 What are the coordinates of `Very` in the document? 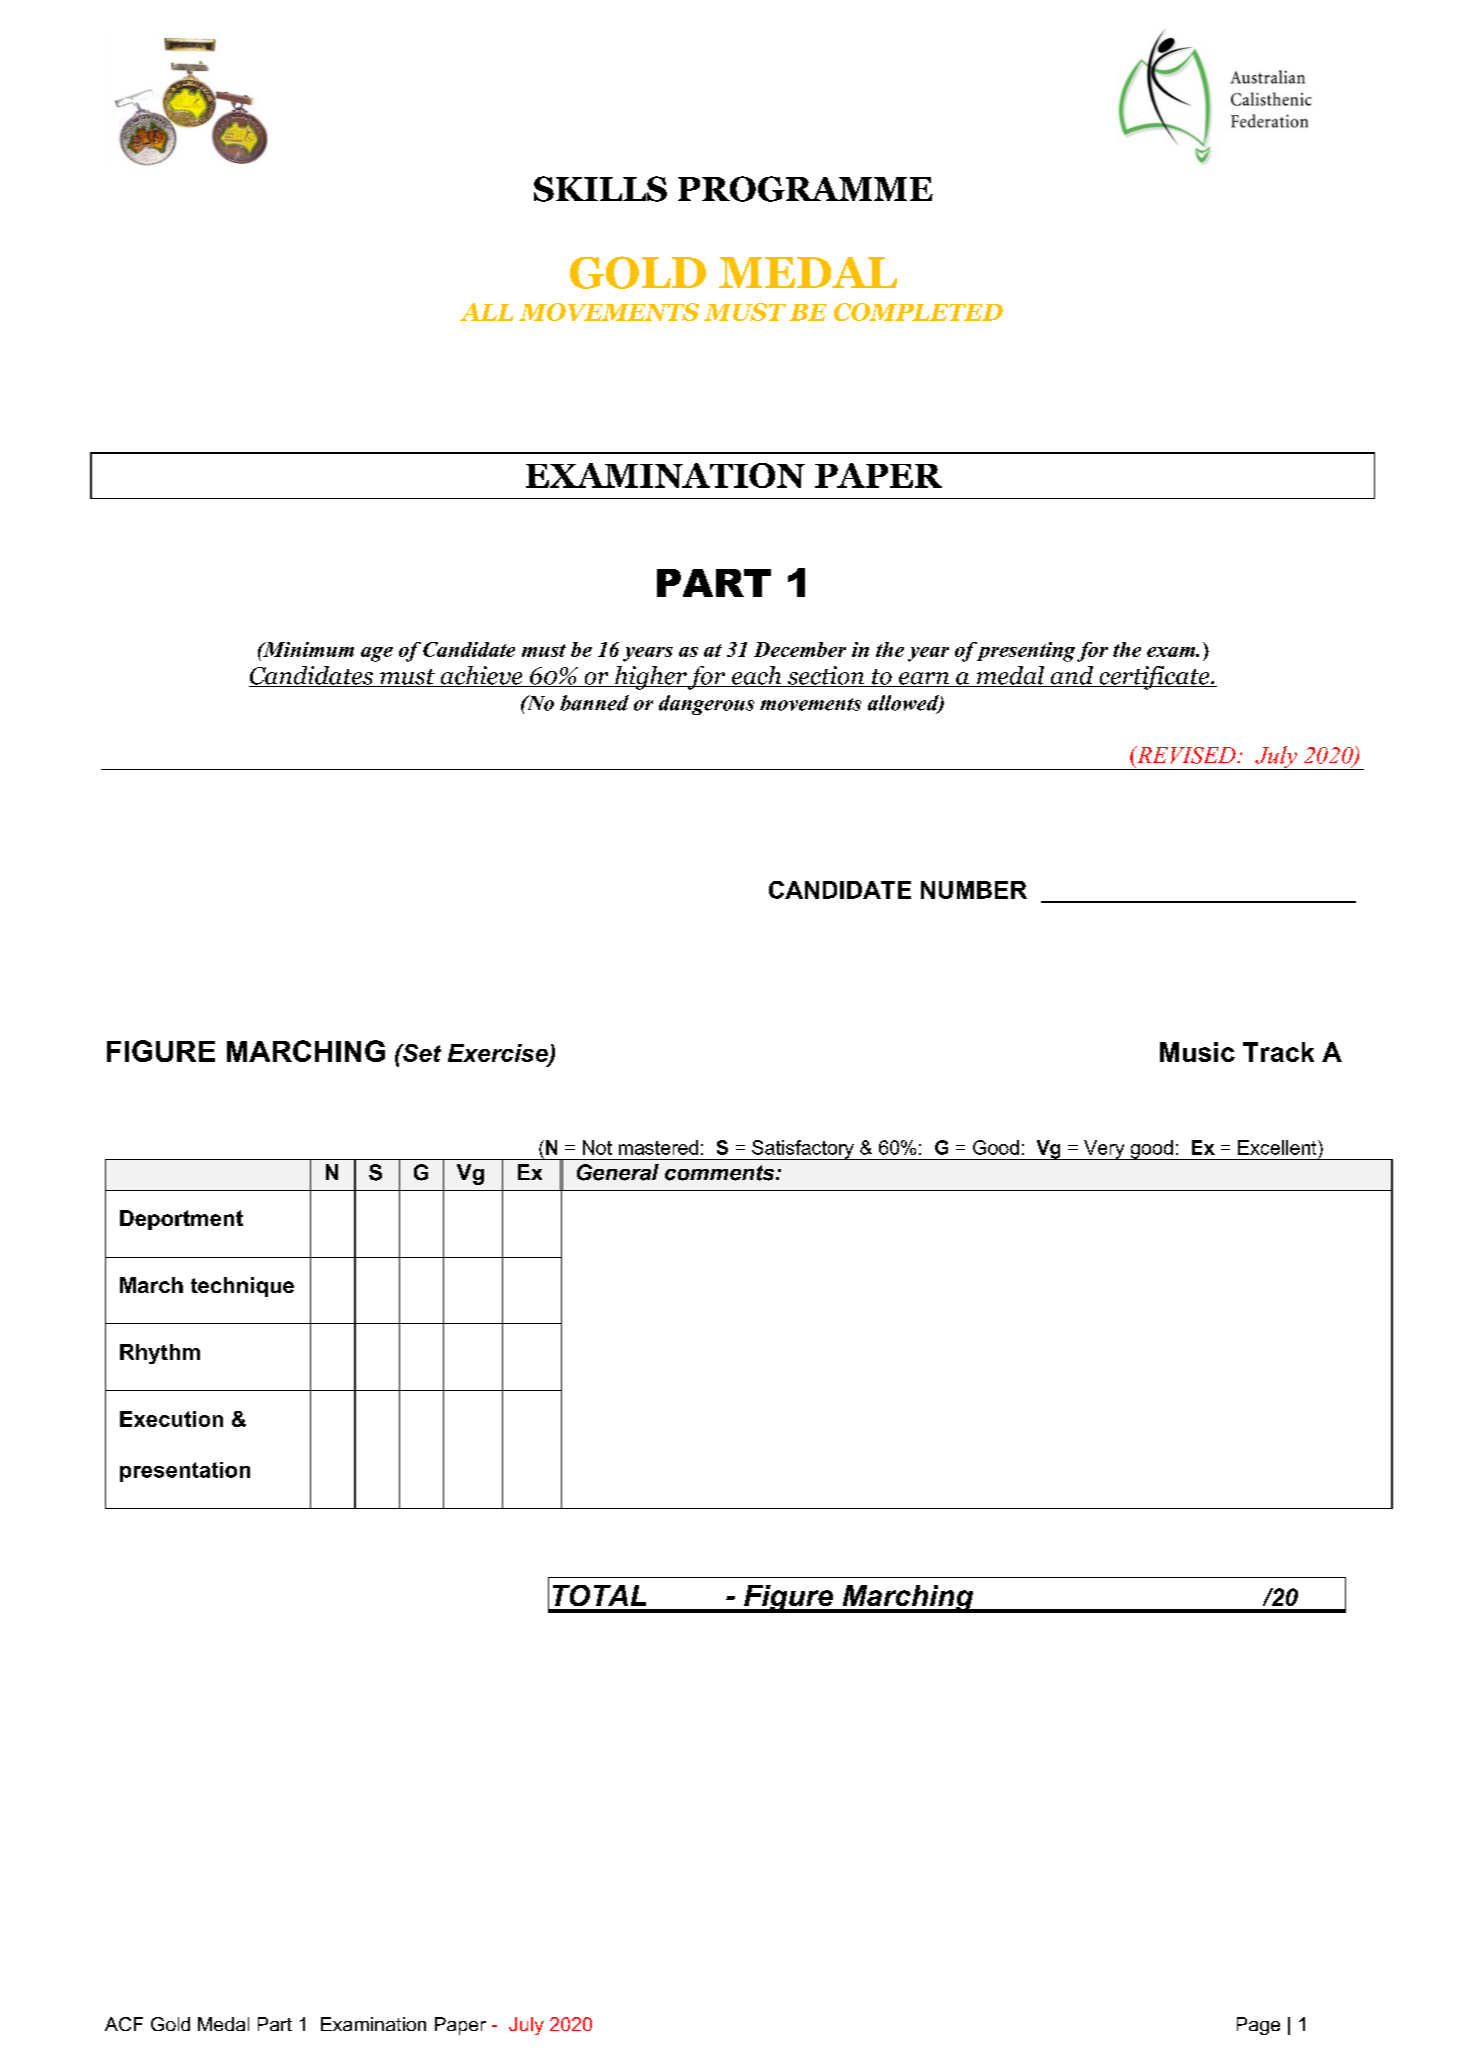 It's located at (1104, 1150).
